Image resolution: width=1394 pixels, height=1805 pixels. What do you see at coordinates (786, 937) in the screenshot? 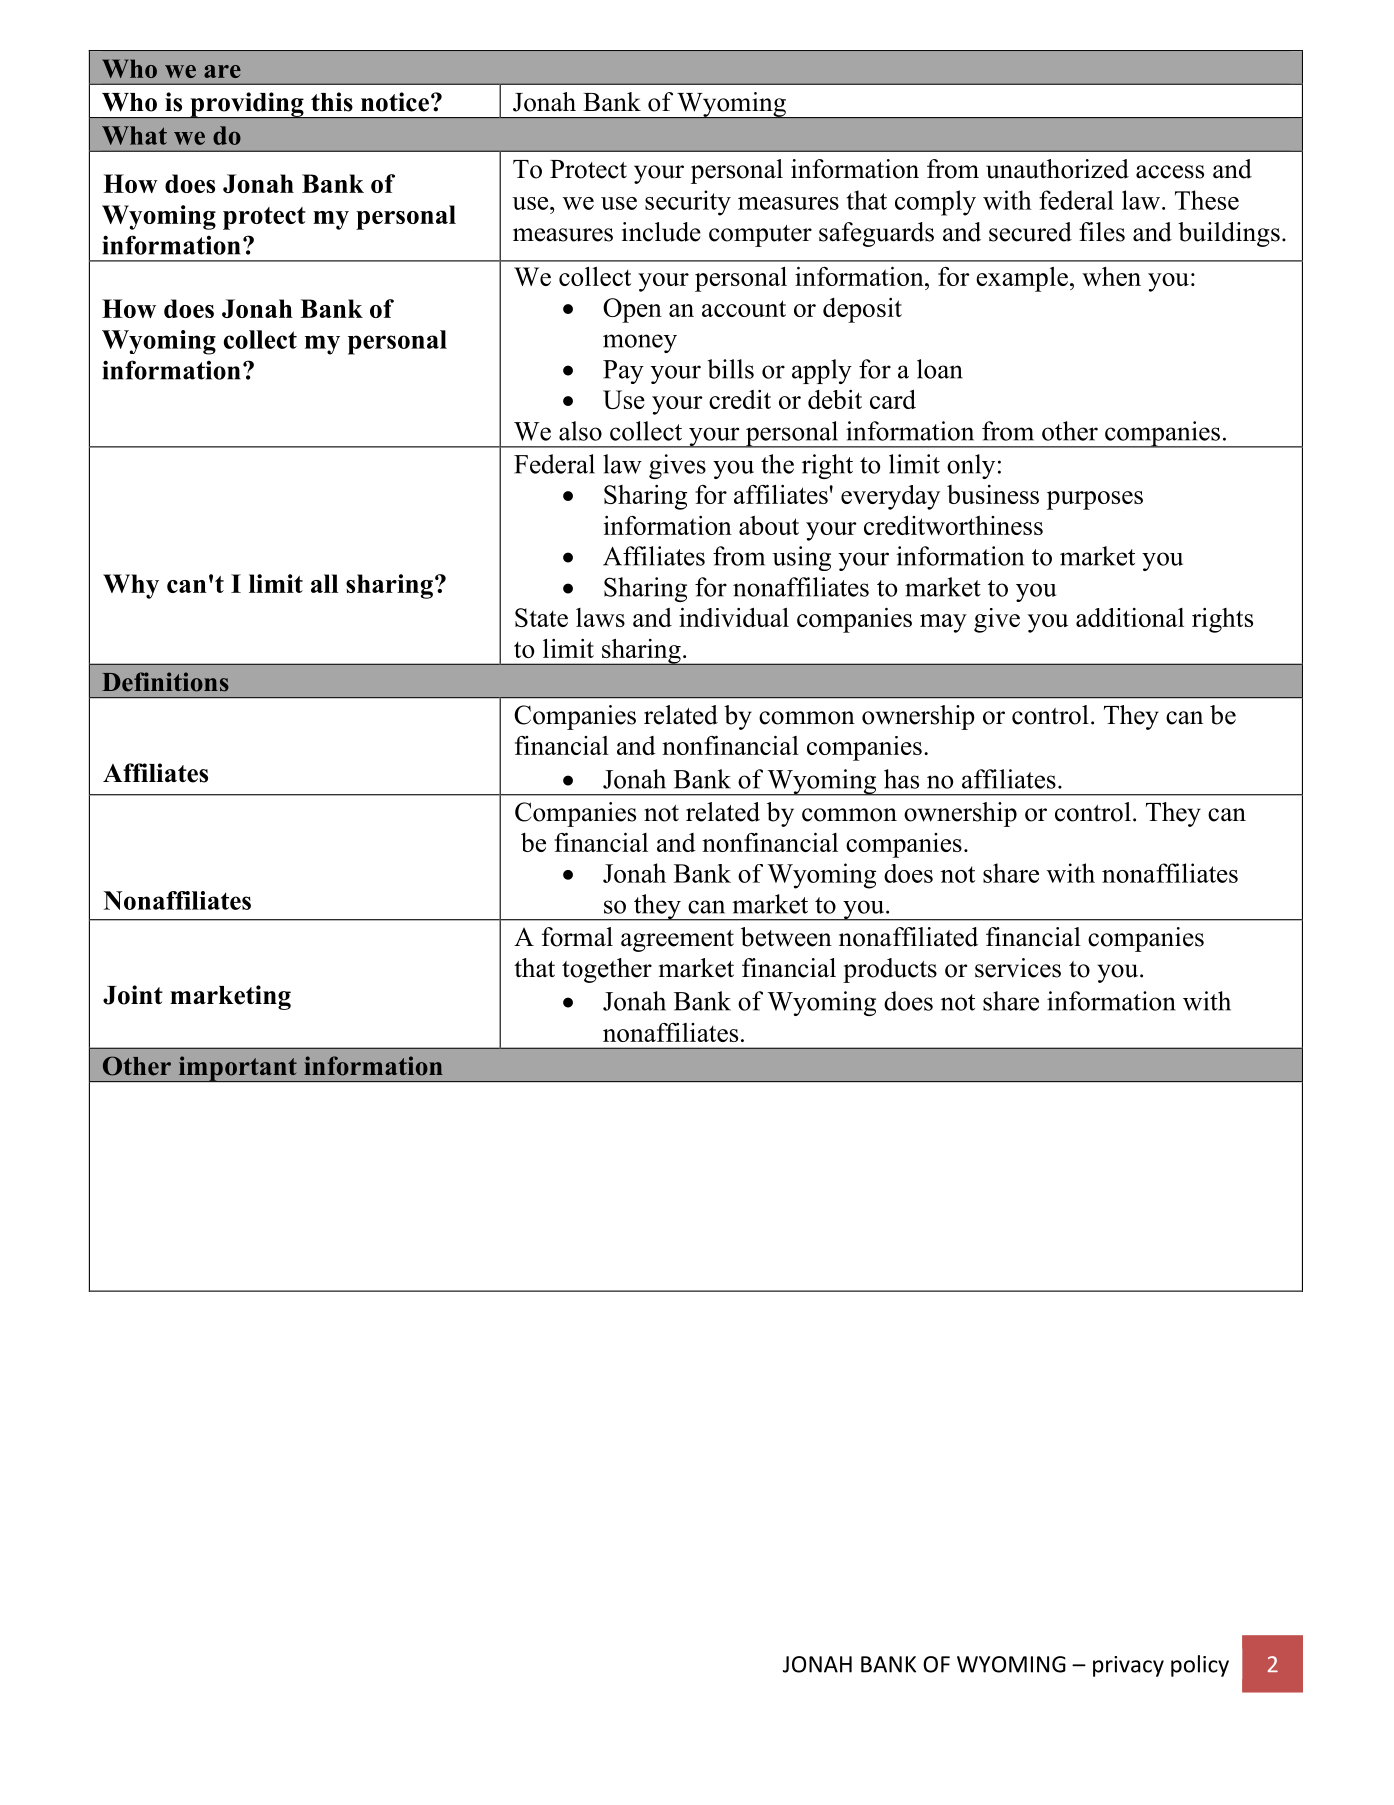
I see `between` at bounding box center [786, 937].
